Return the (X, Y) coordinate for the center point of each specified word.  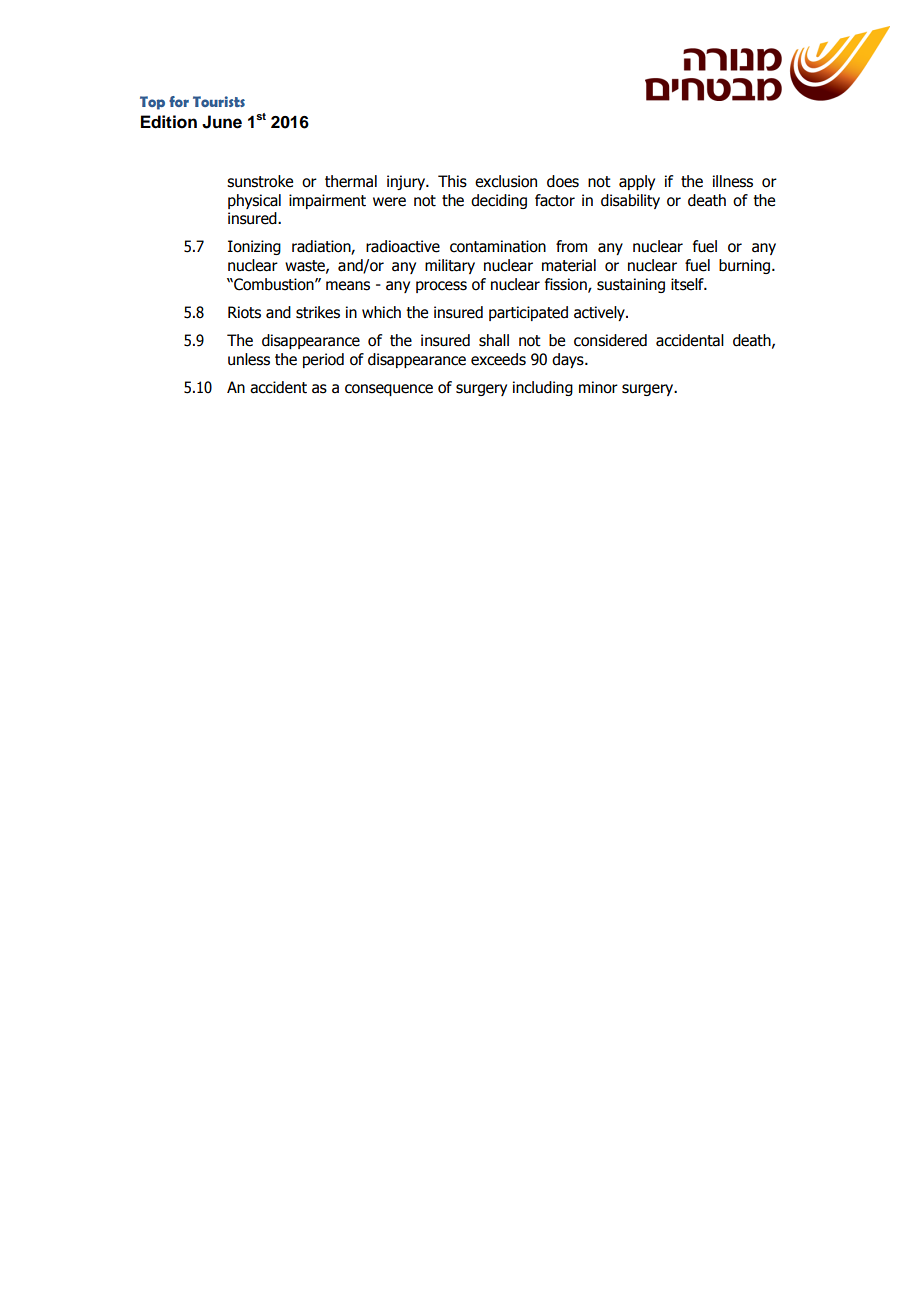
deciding (499, 201)
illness (733, 181)
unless (249, 359)
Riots (244, 312)
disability (630, 201)
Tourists (219, 101)
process (441, 287)
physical (254, 201)
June (222, 122)
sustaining (631, 285)
